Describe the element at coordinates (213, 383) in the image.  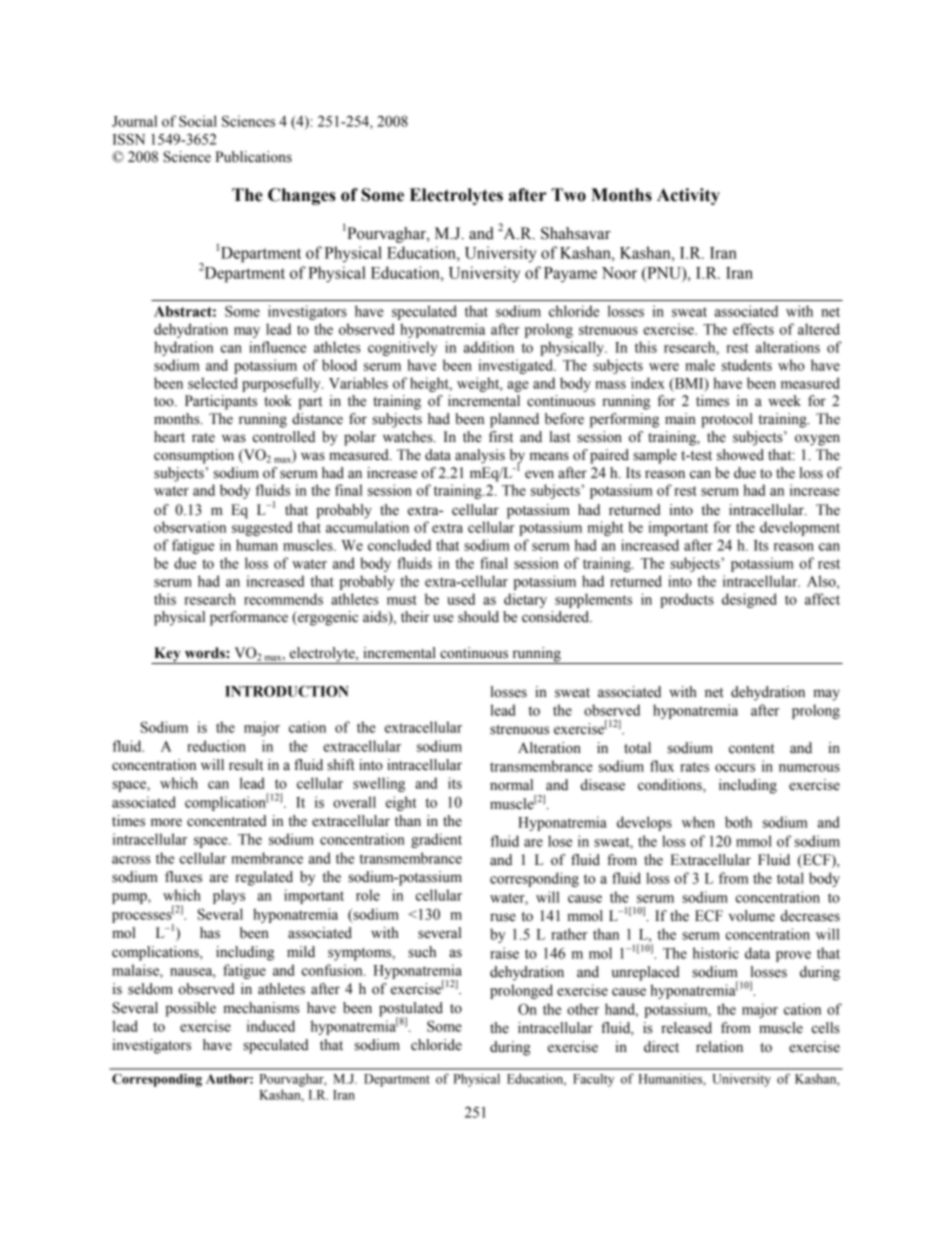
I see `selected` at that location.
